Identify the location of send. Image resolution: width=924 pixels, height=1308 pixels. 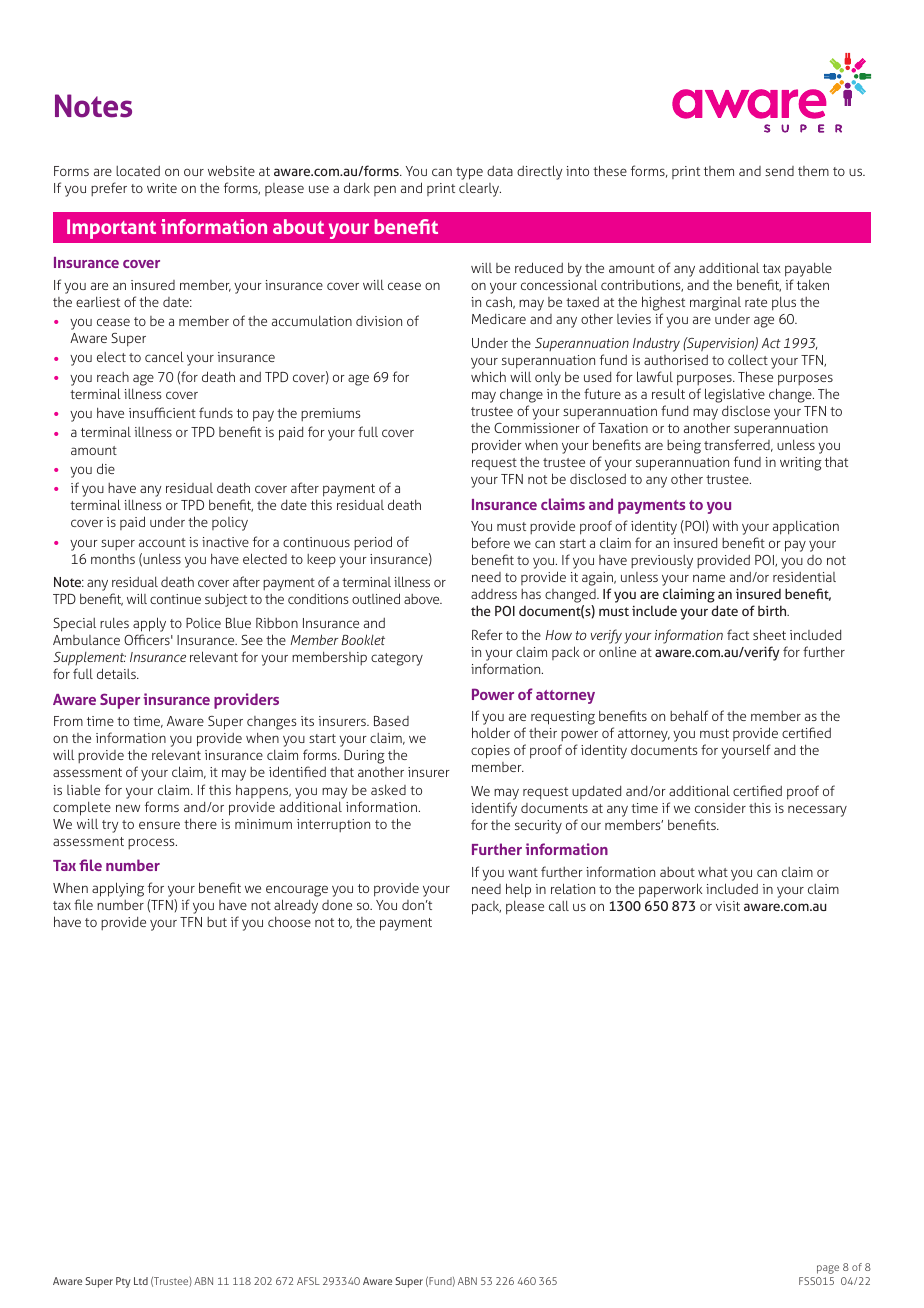
(779, 171).
